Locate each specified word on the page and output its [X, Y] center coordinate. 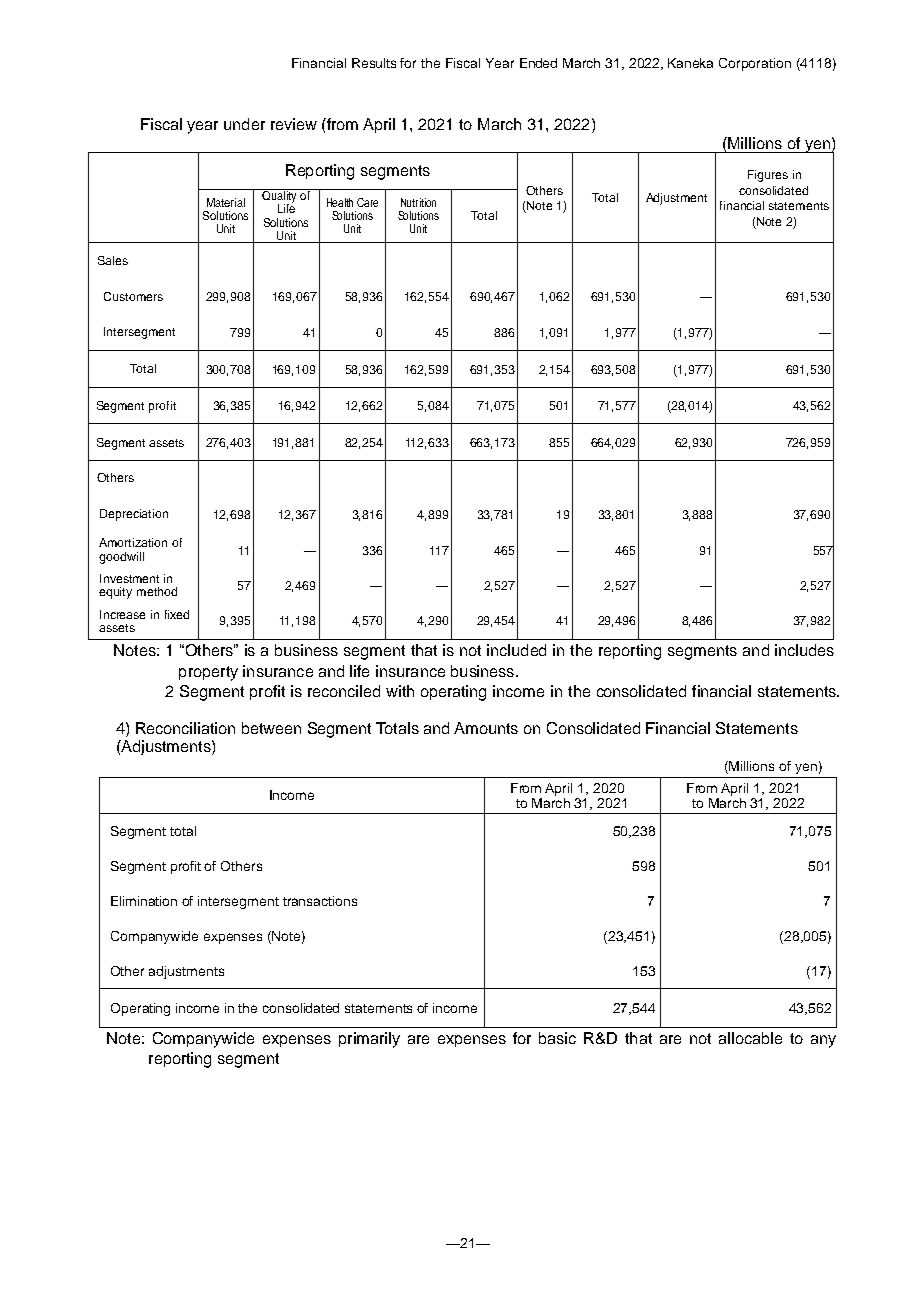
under [244, 124]
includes [804, 650]
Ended [538, 63]
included [516, 650]
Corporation [755, 64]
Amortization [133, 542]
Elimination [144, 901]
